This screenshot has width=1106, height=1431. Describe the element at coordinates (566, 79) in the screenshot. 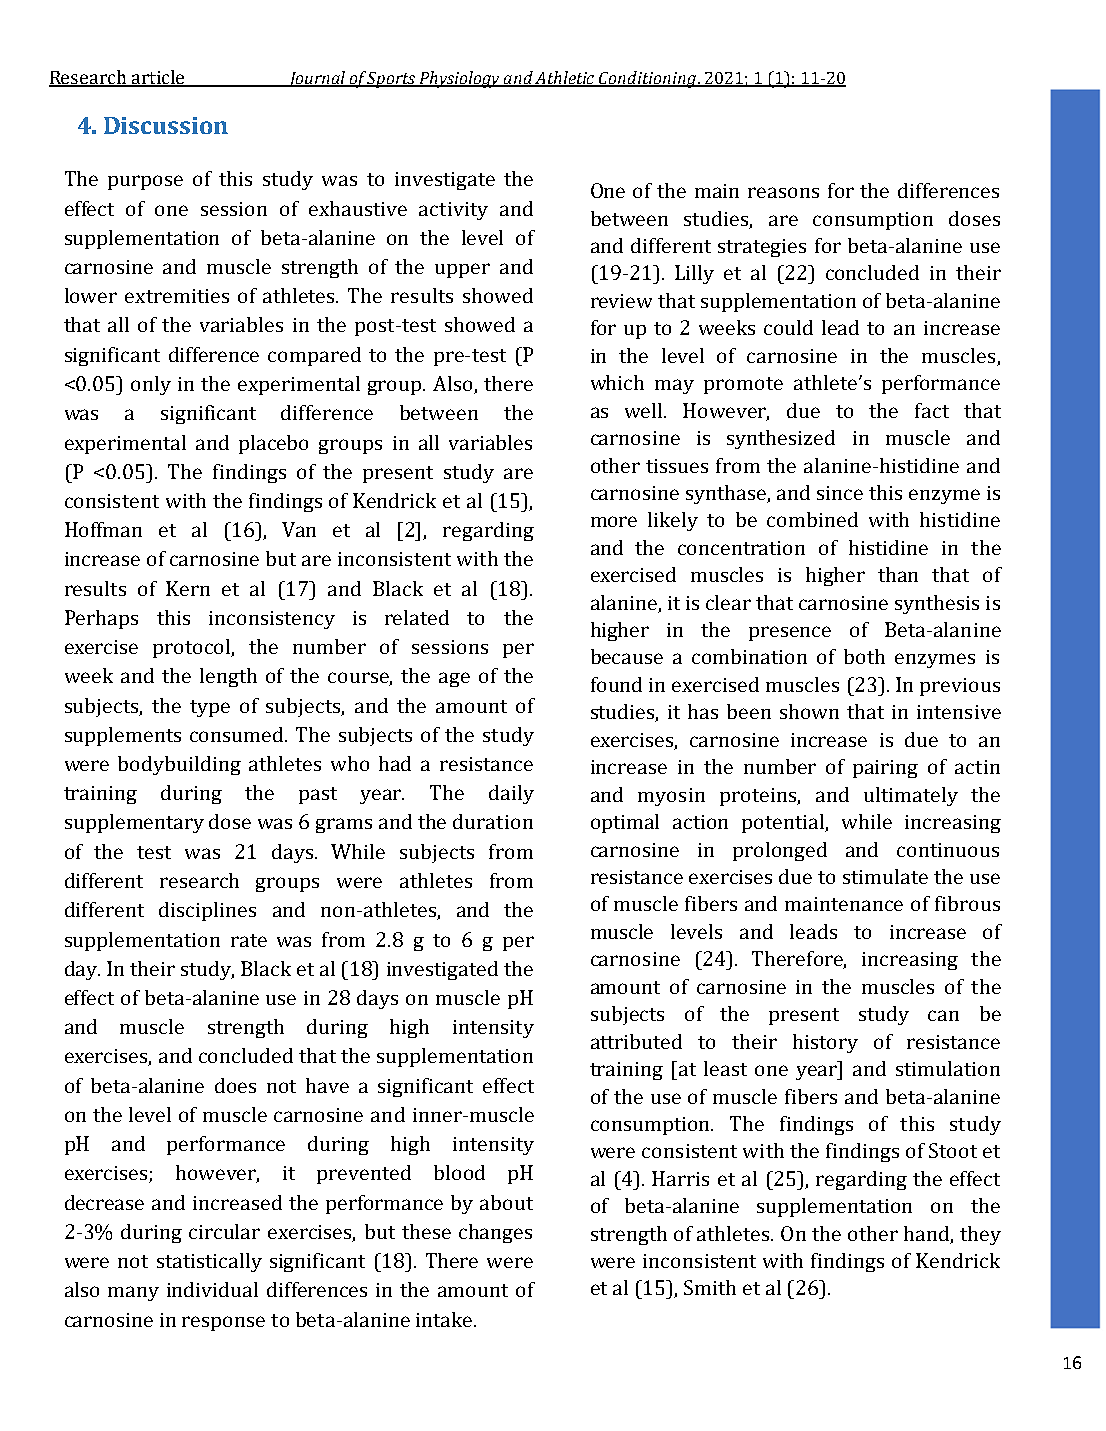

I see `Athletic` at that location.
